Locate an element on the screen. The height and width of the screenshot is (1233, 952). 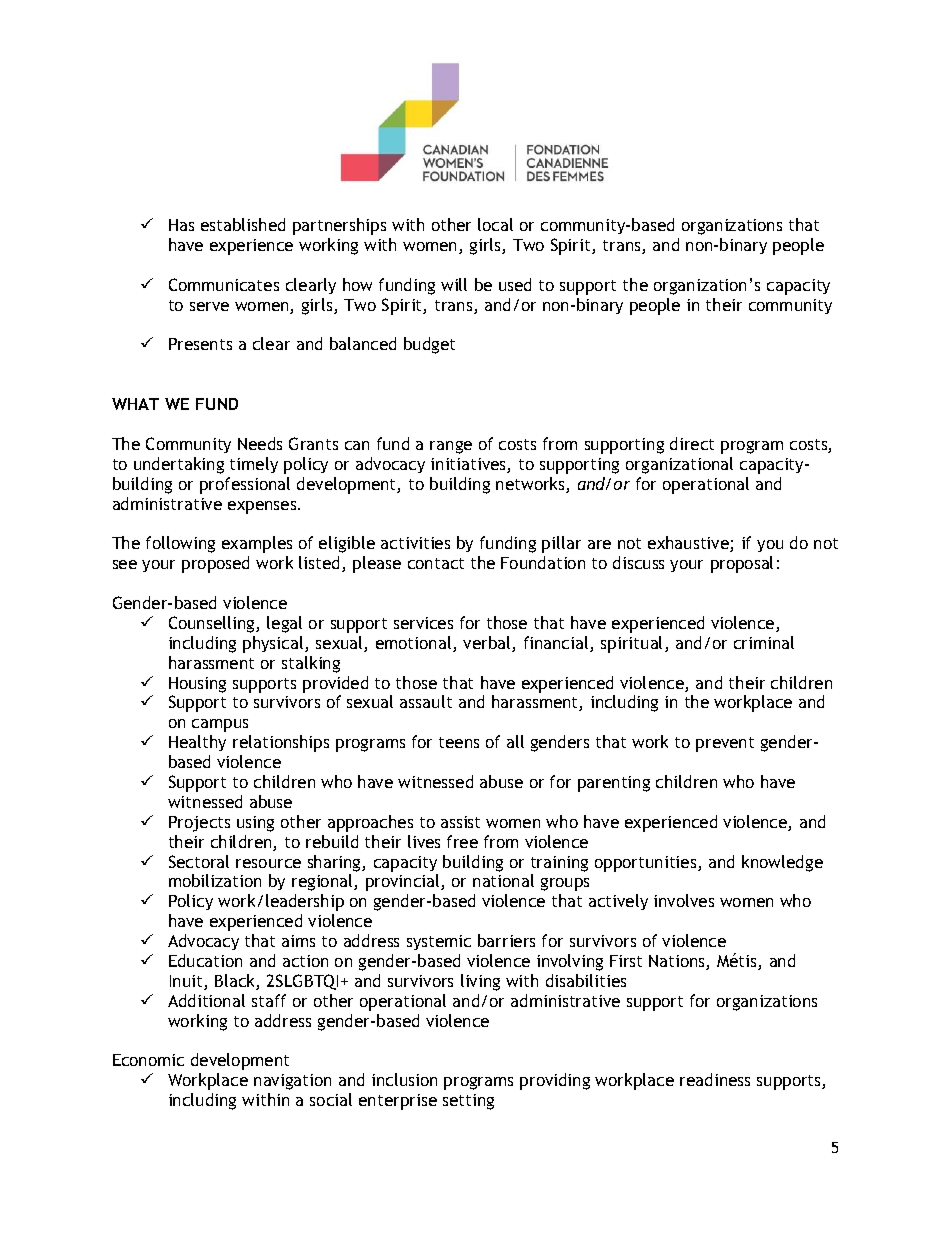
readiness is located at coordinates (715, 1079).
